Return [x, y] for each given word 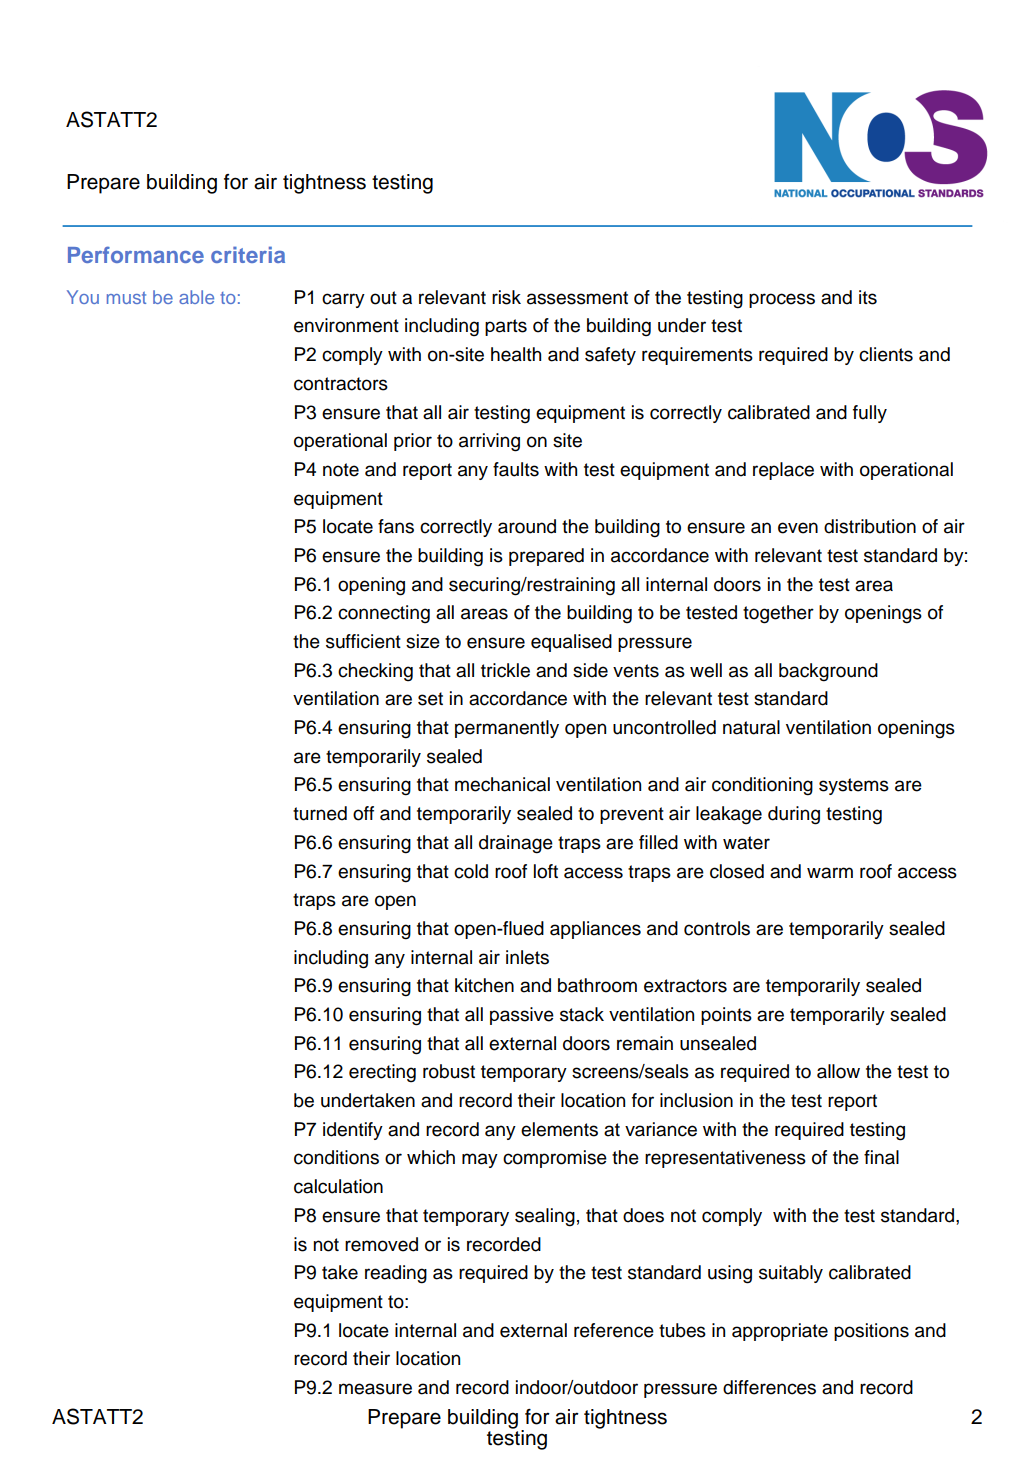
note [341, 470]
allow [838, 1071]
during [794, 815]
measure [375, 1389]
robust [449, 1071]
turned [320, 813]
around [527, 526]
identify [353, 1131]
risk [506, 297]
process [782, 300]
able [196, 297]
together [778, 614]
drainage [516, 844]
